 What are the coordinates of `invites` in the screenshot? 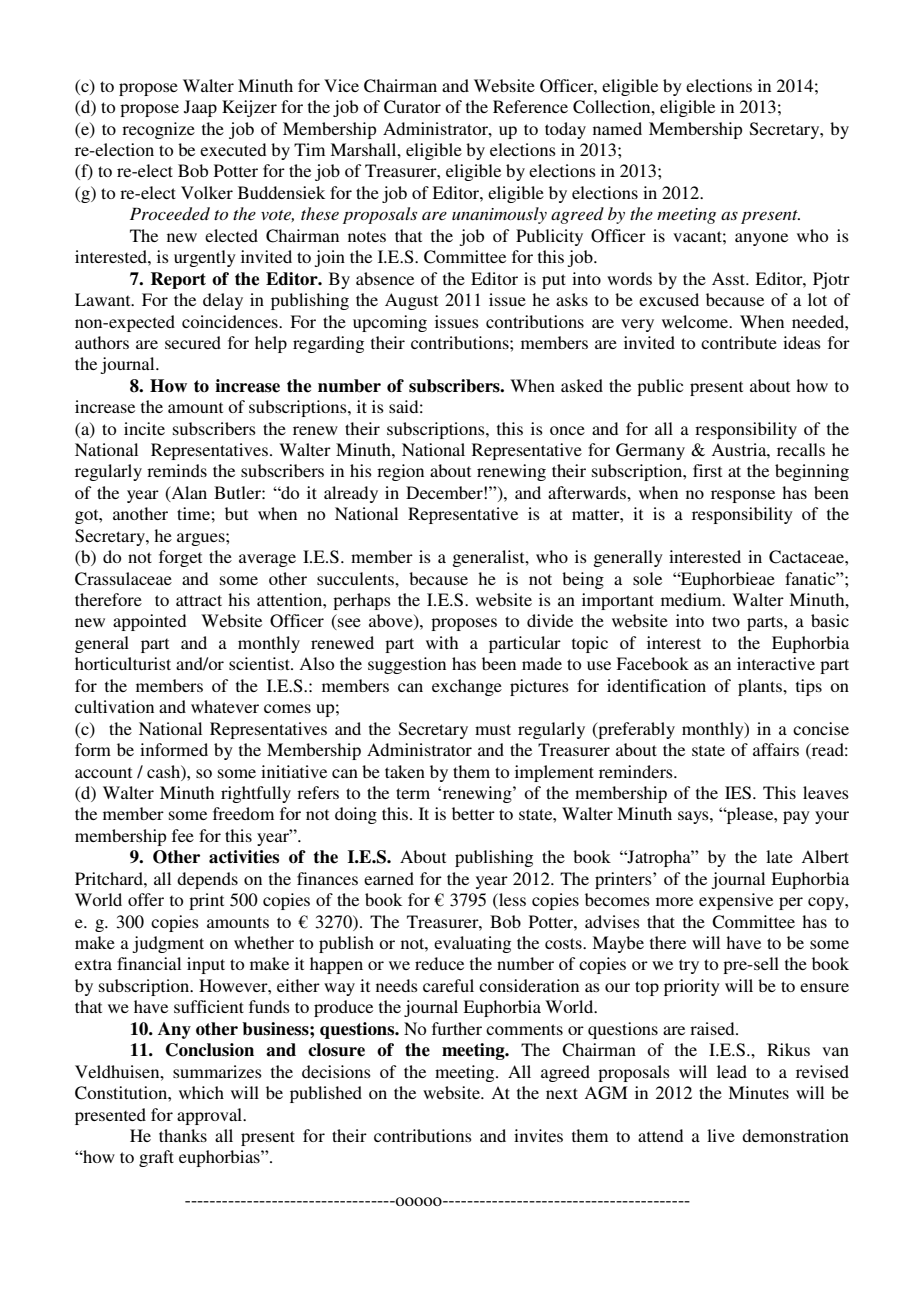 It's located at (538, 1135).
